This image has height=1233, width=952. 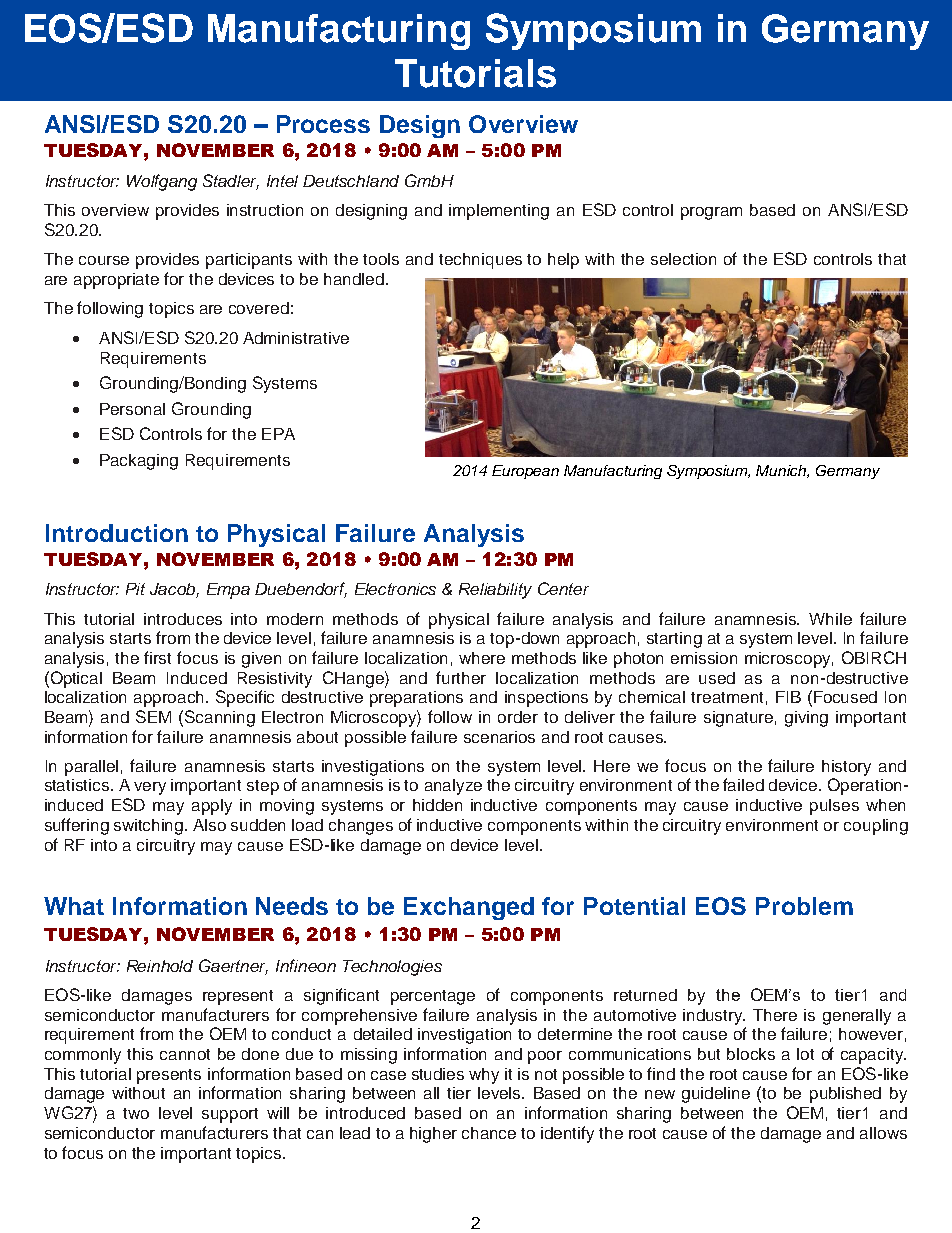 I want to click on why, so click(x=484, y=1076).
